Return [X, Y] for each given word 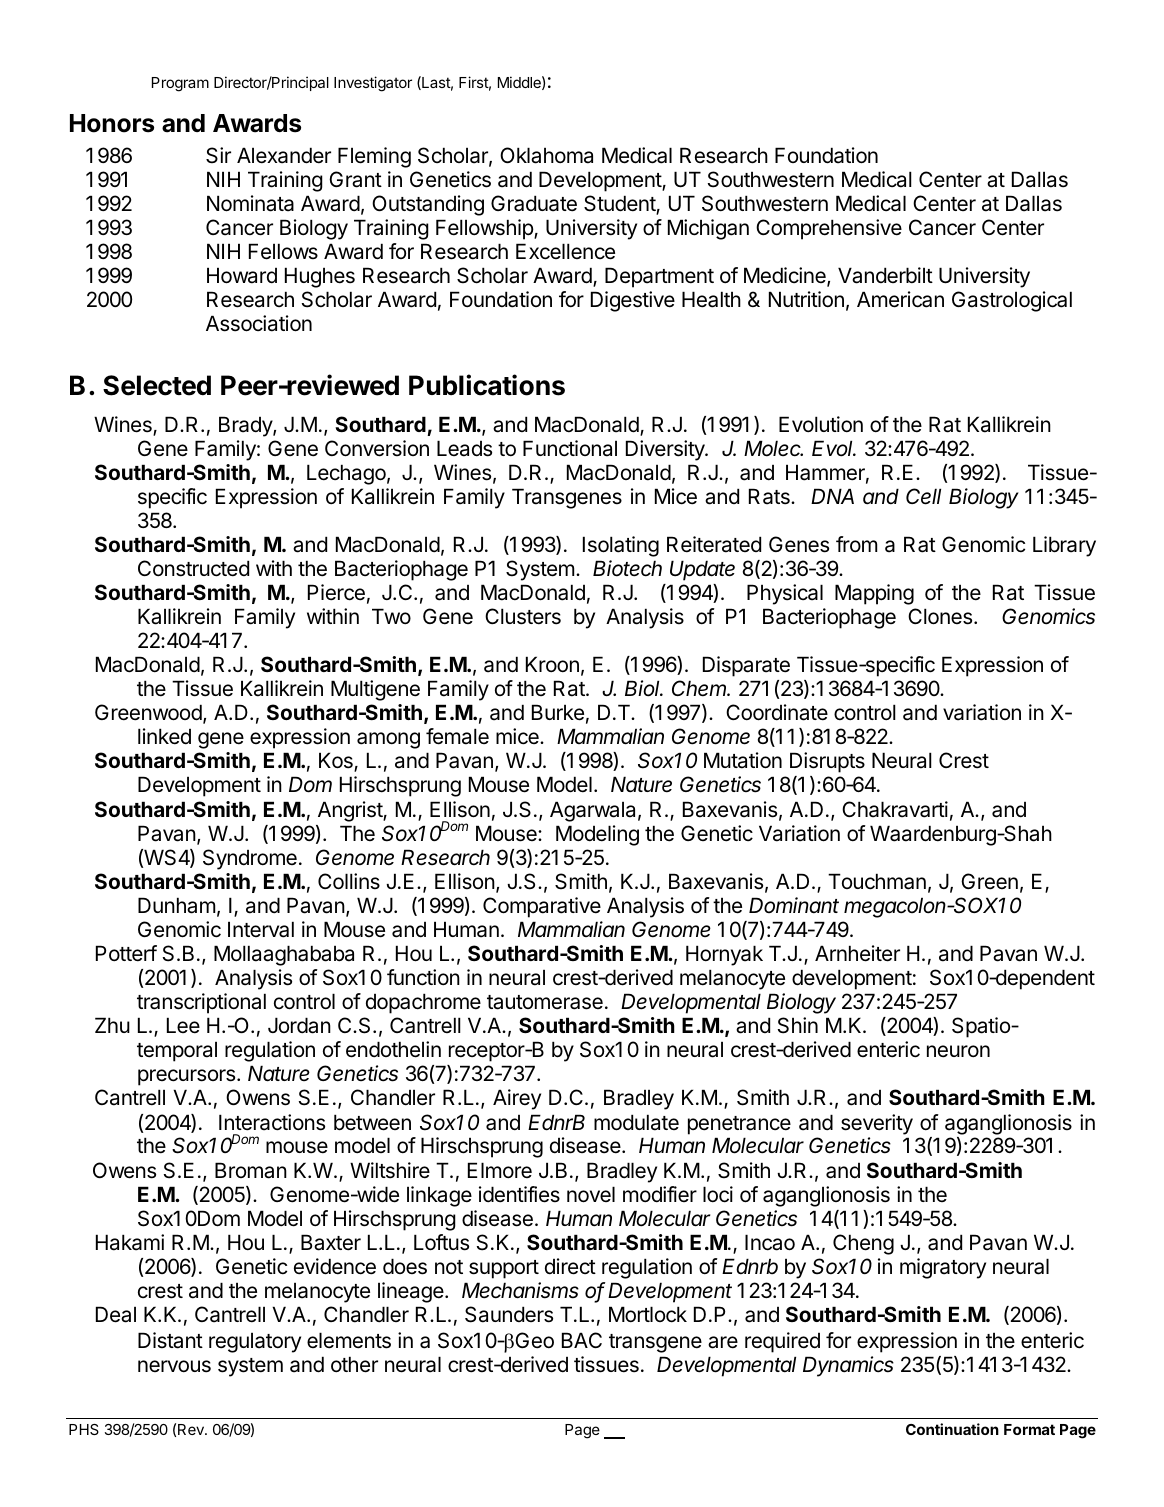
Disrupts [827, 762]
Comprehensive [829, 229]
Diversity [666, 450]
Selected [157, 385]
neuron [958, 1051]
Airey [517, 1099]
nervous [174, 1366]
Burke [558, 712]
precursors [188, 1077]
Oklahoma [546, 155]
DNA [832, 496]
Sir [218, 155]
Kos [337, 762]
